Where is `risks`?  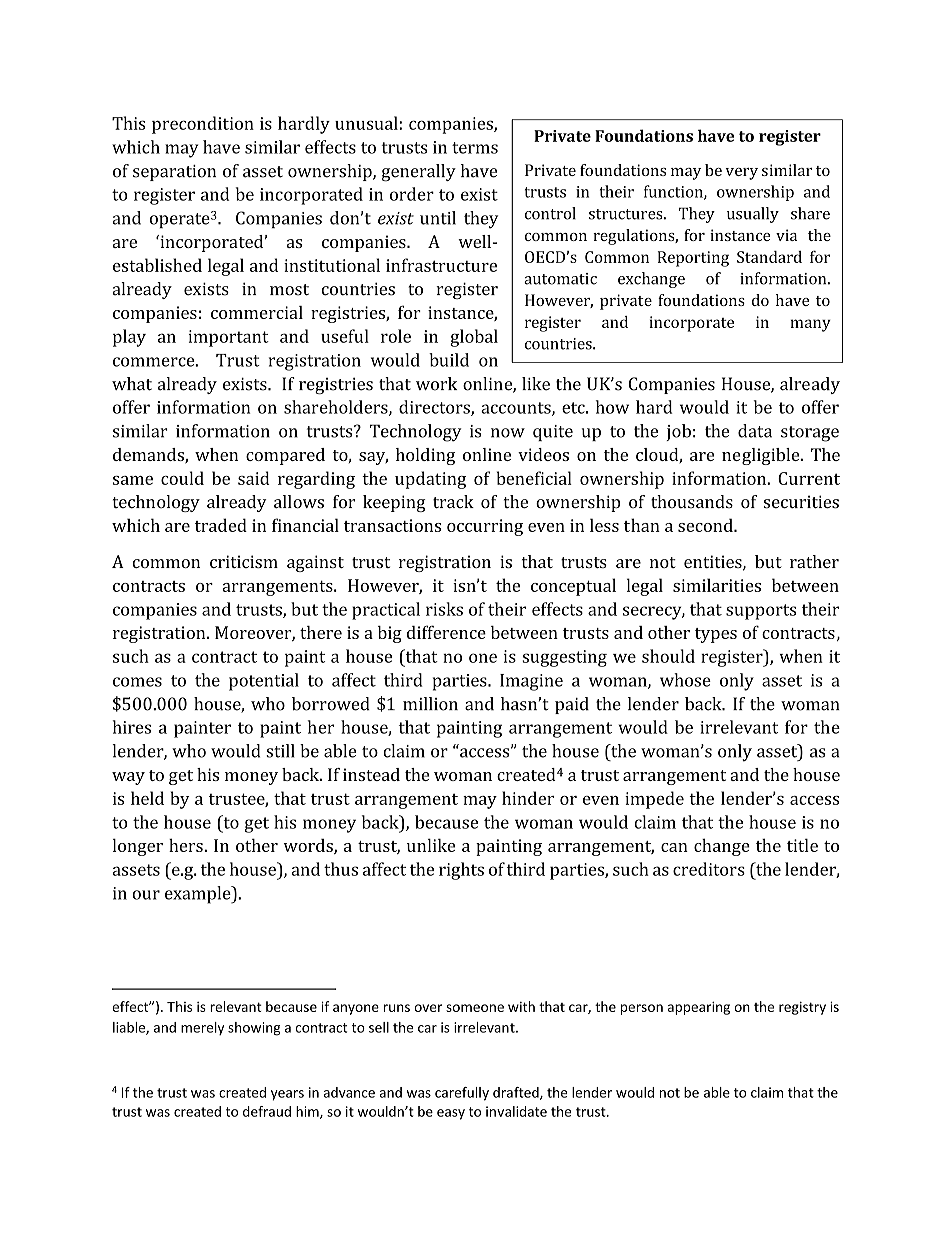
risks is located at coordinates (444, 609).
